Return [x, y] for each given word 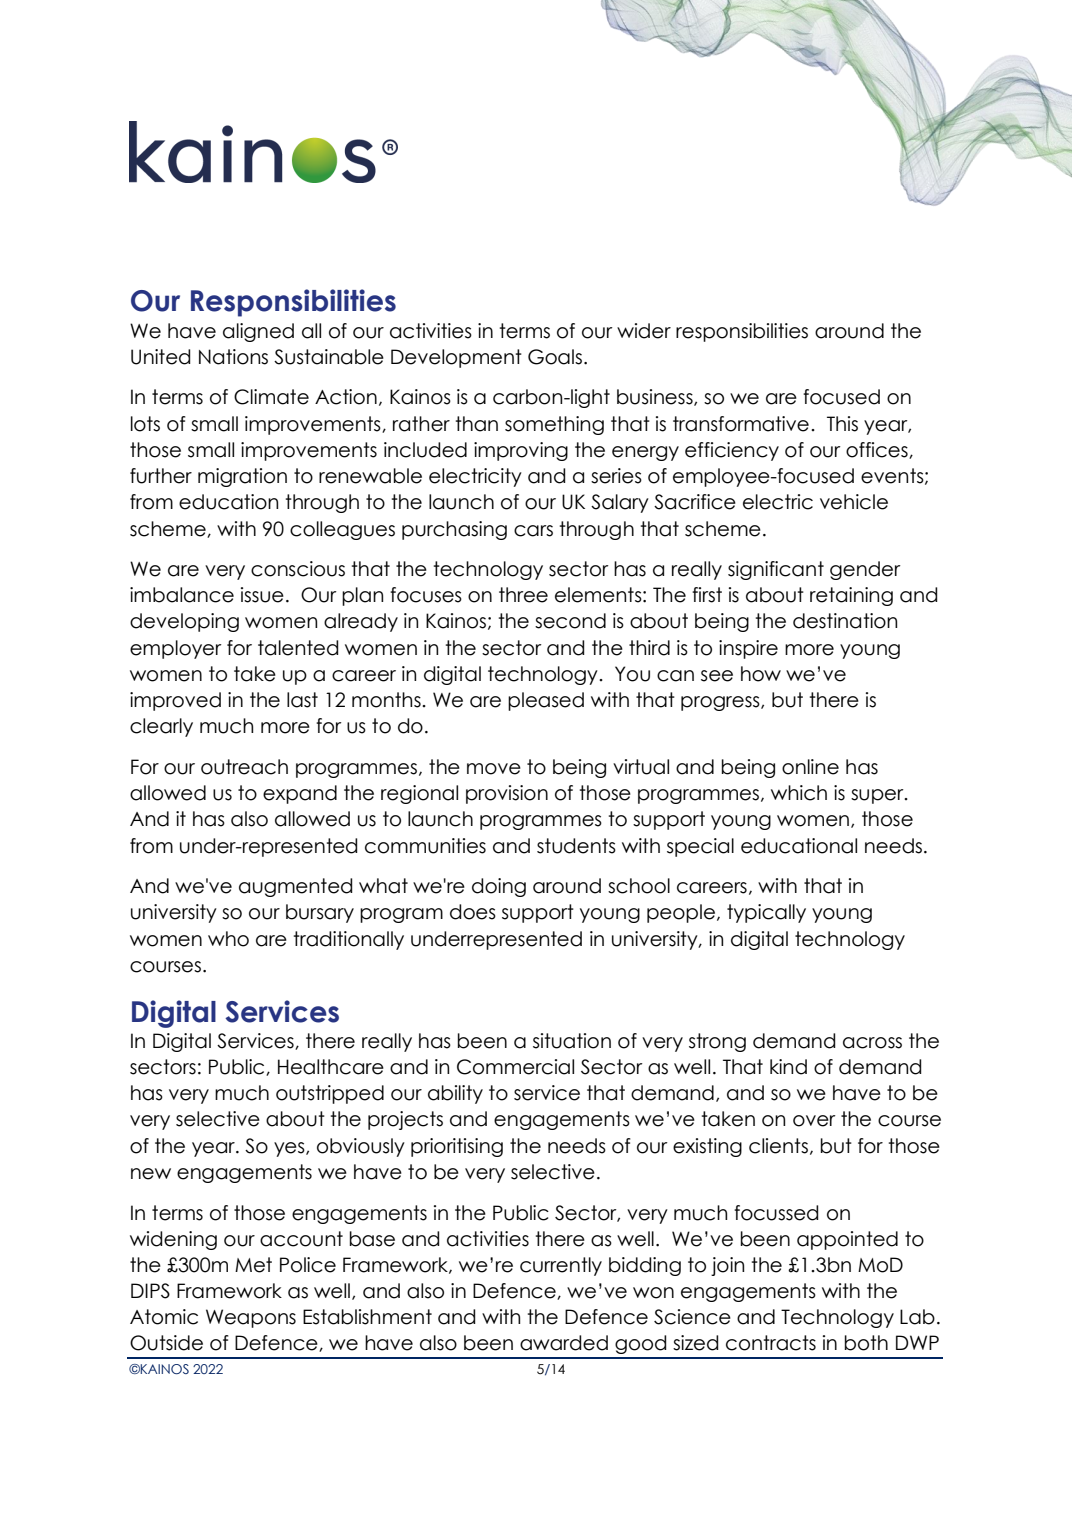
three [523, 595]
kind [788, 1067]
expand [300, 794]
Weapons [251, 1318]
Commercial [515, 1067]
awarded [564, 1343]
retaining [851, 596]
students [576, 846]
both [866, 1343]
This [842, 424]
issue [262, 595]
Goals [555, 357]
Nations [233, 357]
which [799, 793]
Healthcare [331, 1067]
